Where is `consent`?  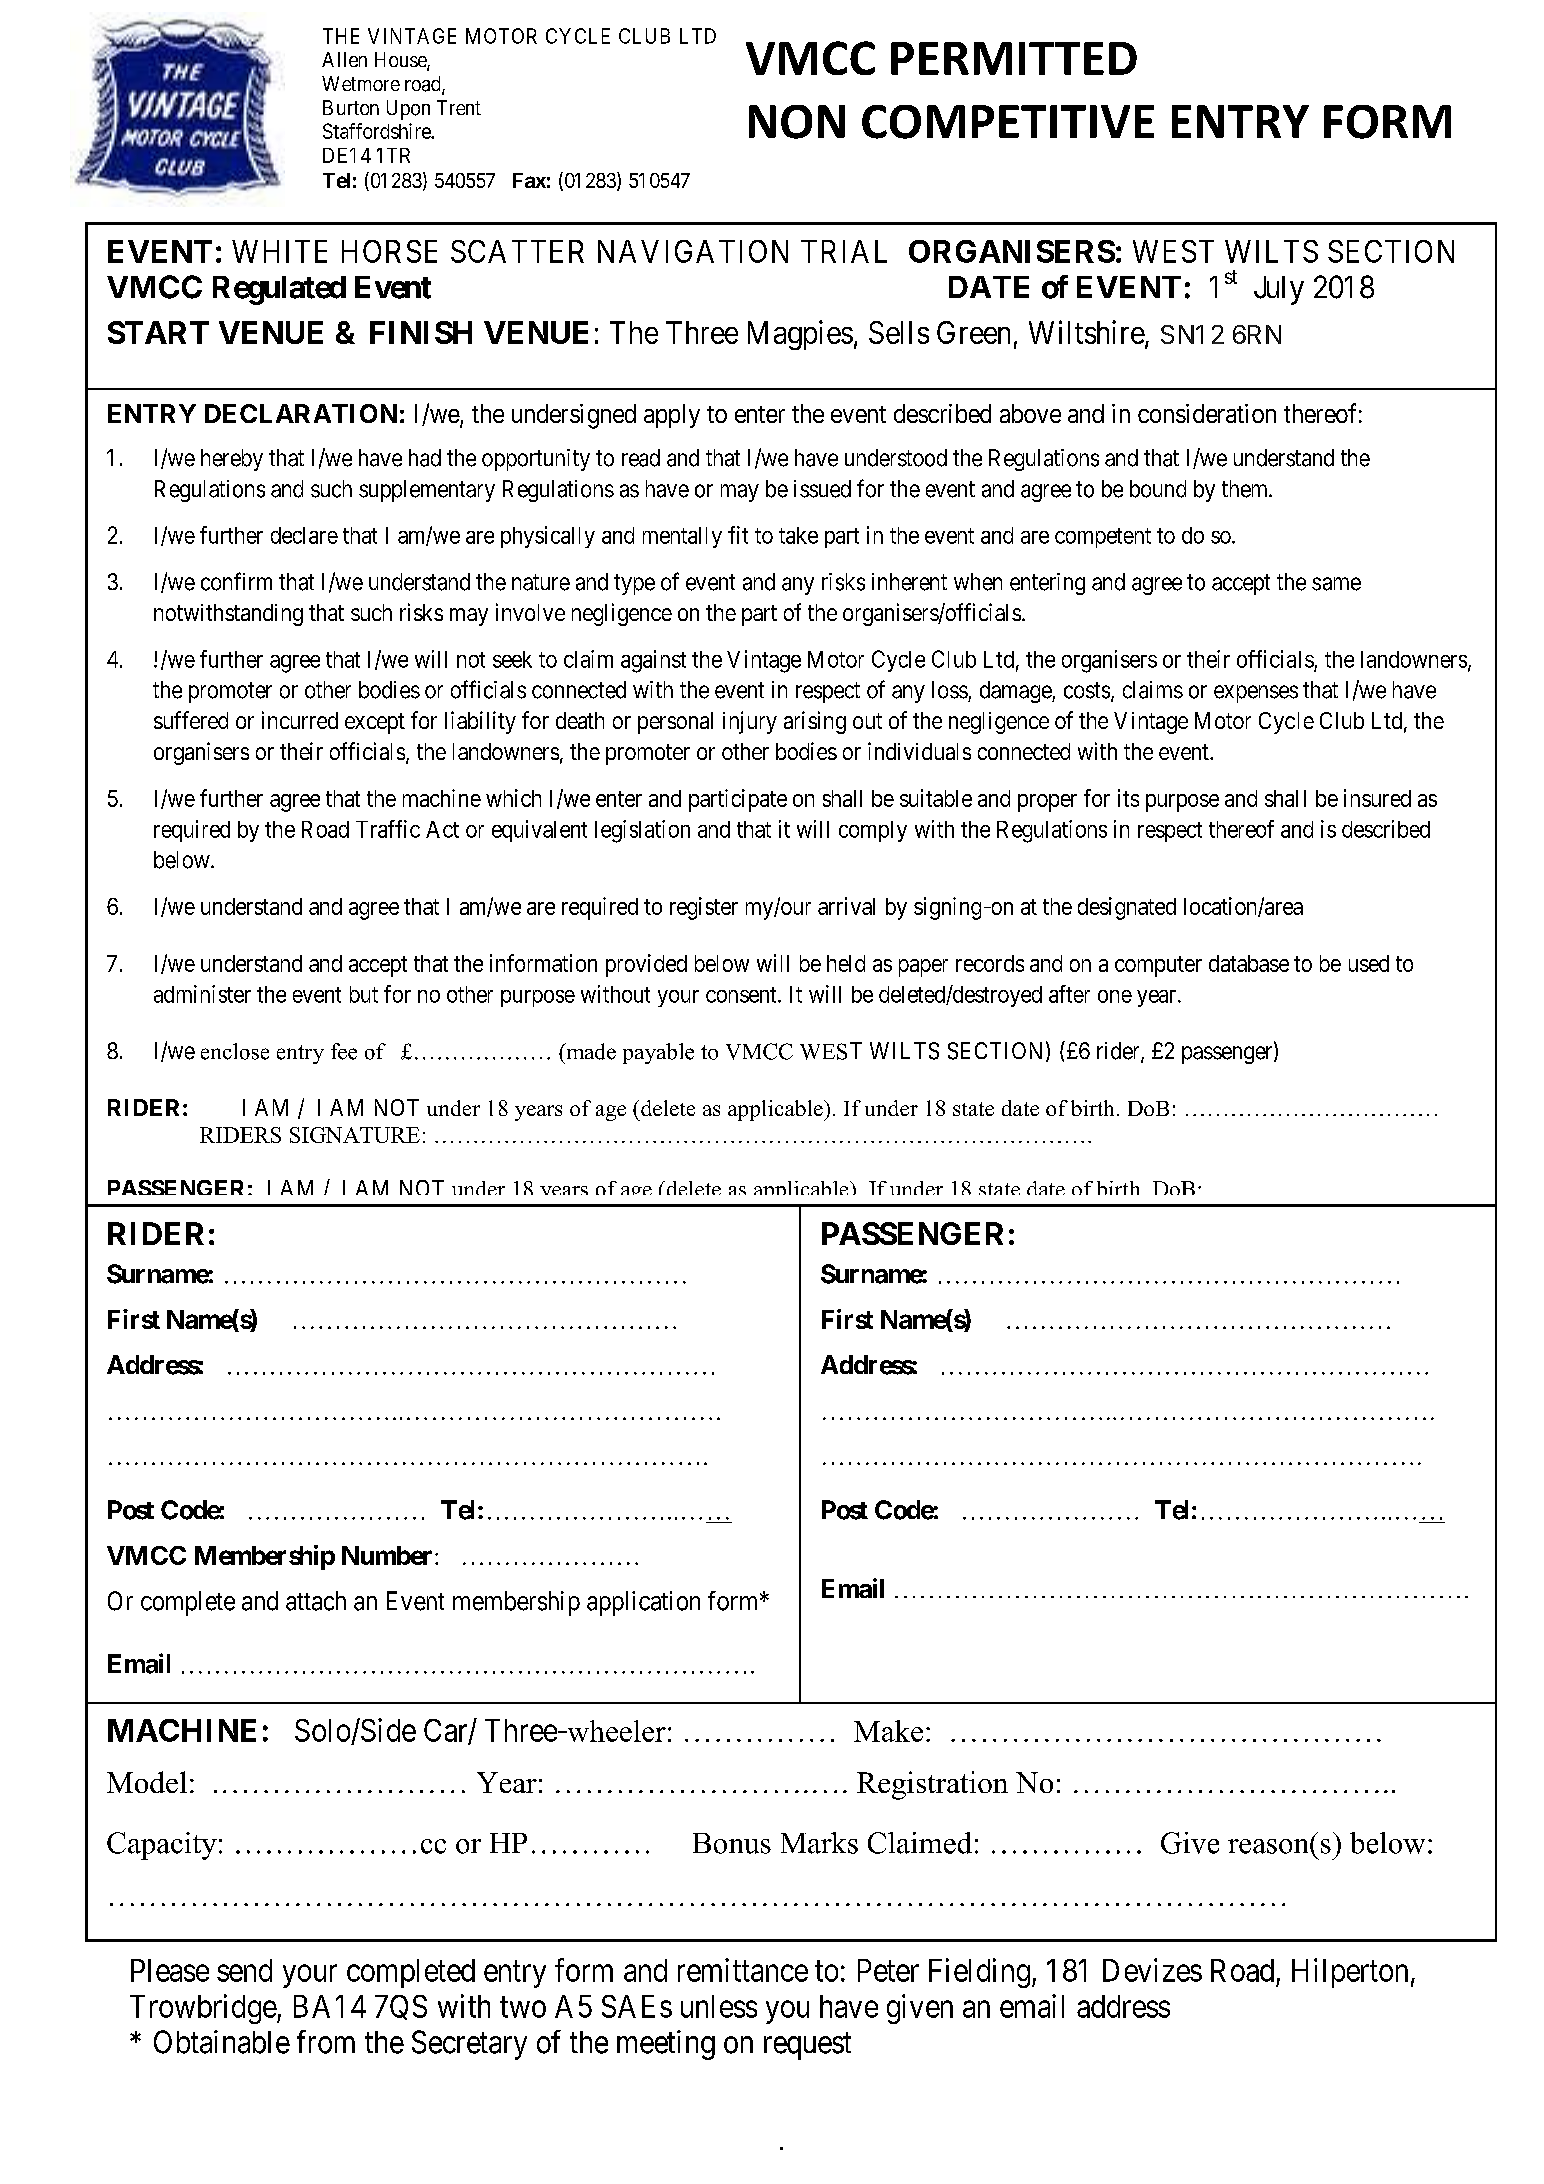 consent is located at coordinates (742, 995).
